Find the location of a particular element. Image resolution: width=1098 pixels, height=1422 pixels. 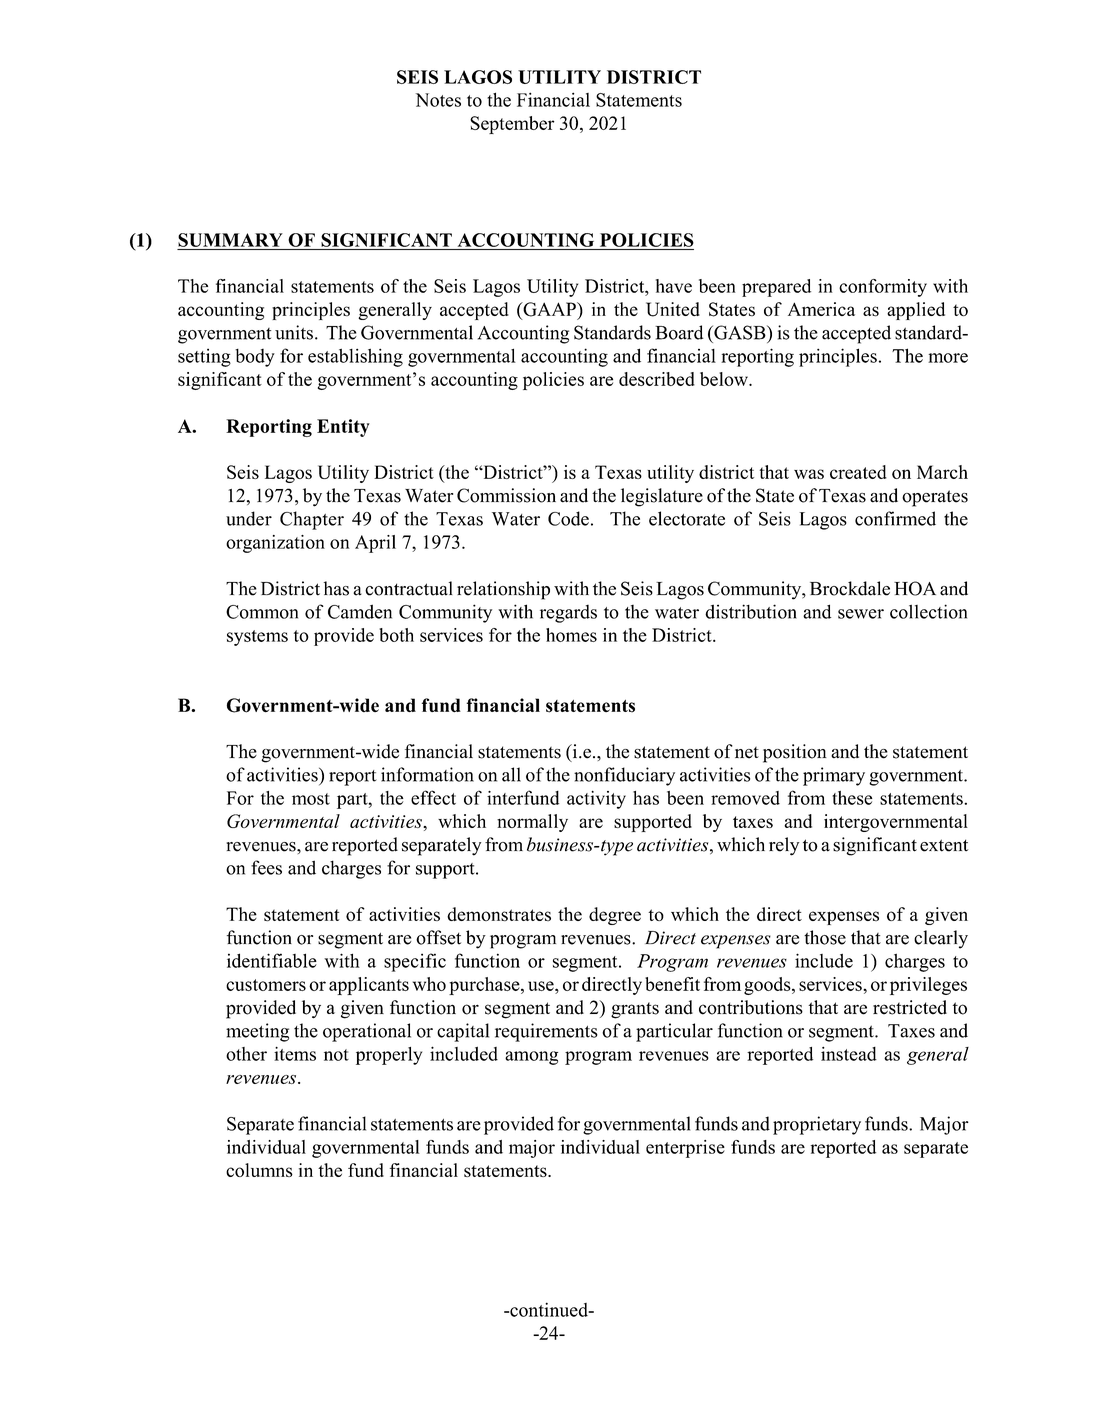

September is located at coordinates (512, 125).
